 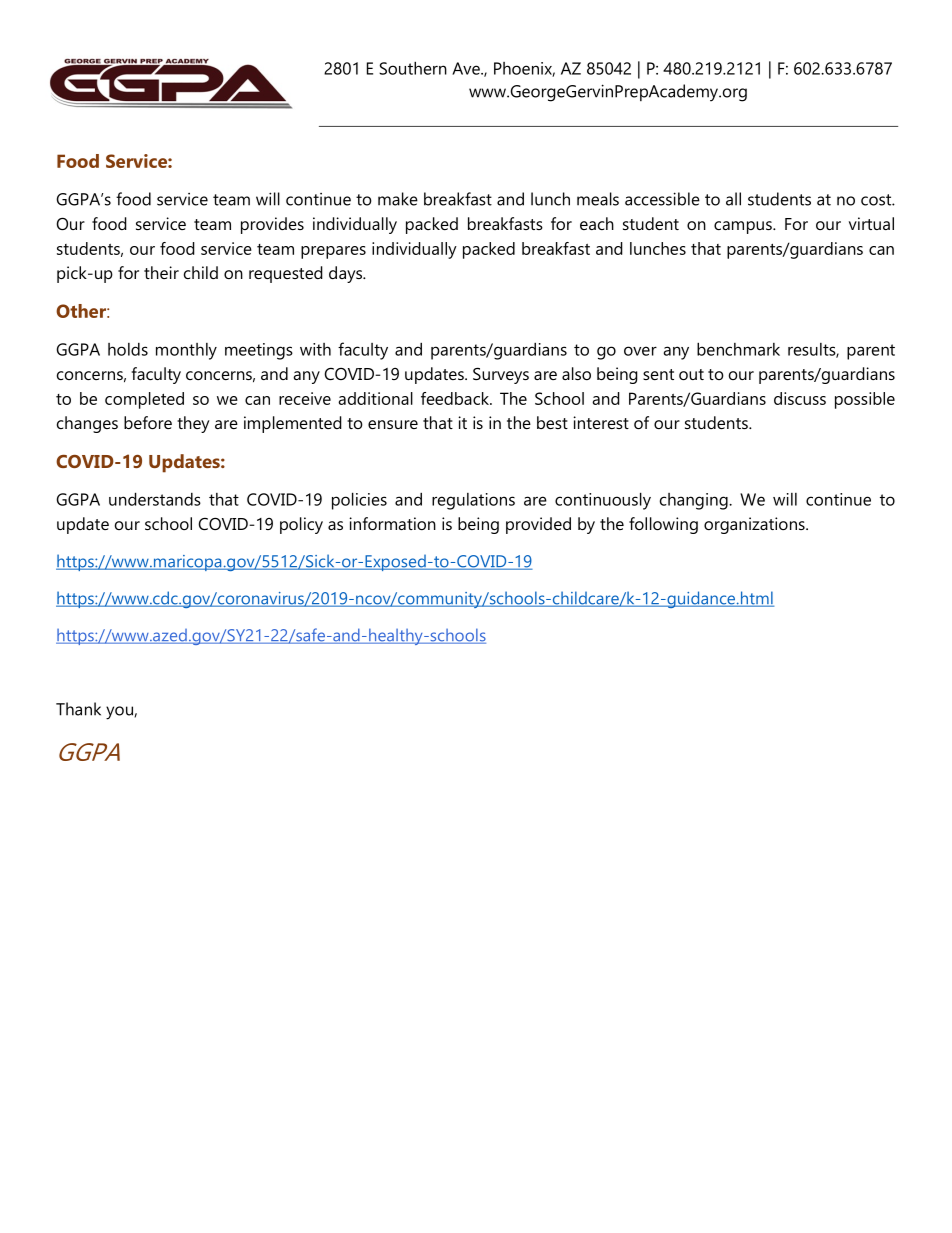 I want to click on accessible, so click(x=662, y=199).
